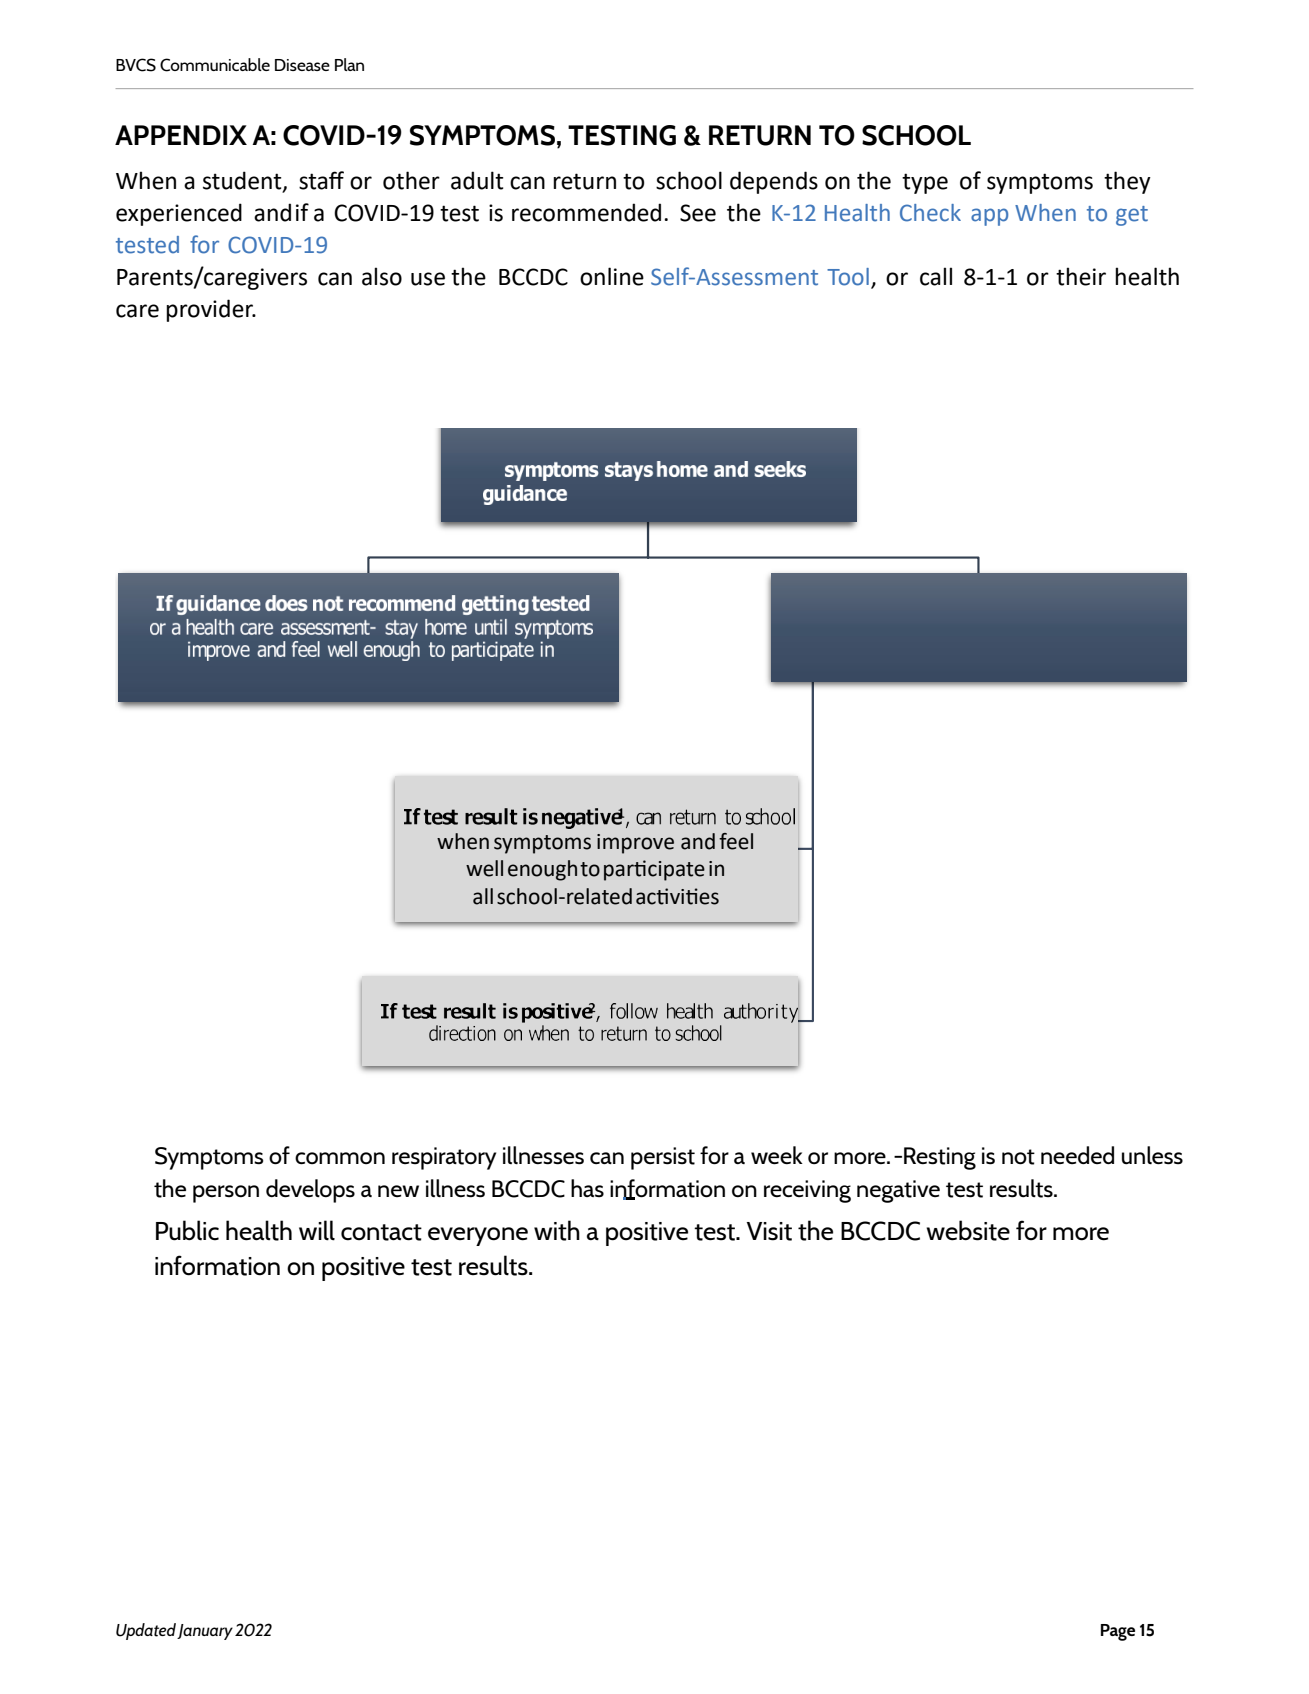 Image resolution: width=1309 pixels, height=1694 pixels. I want to click on with, so click(557, 1230).
